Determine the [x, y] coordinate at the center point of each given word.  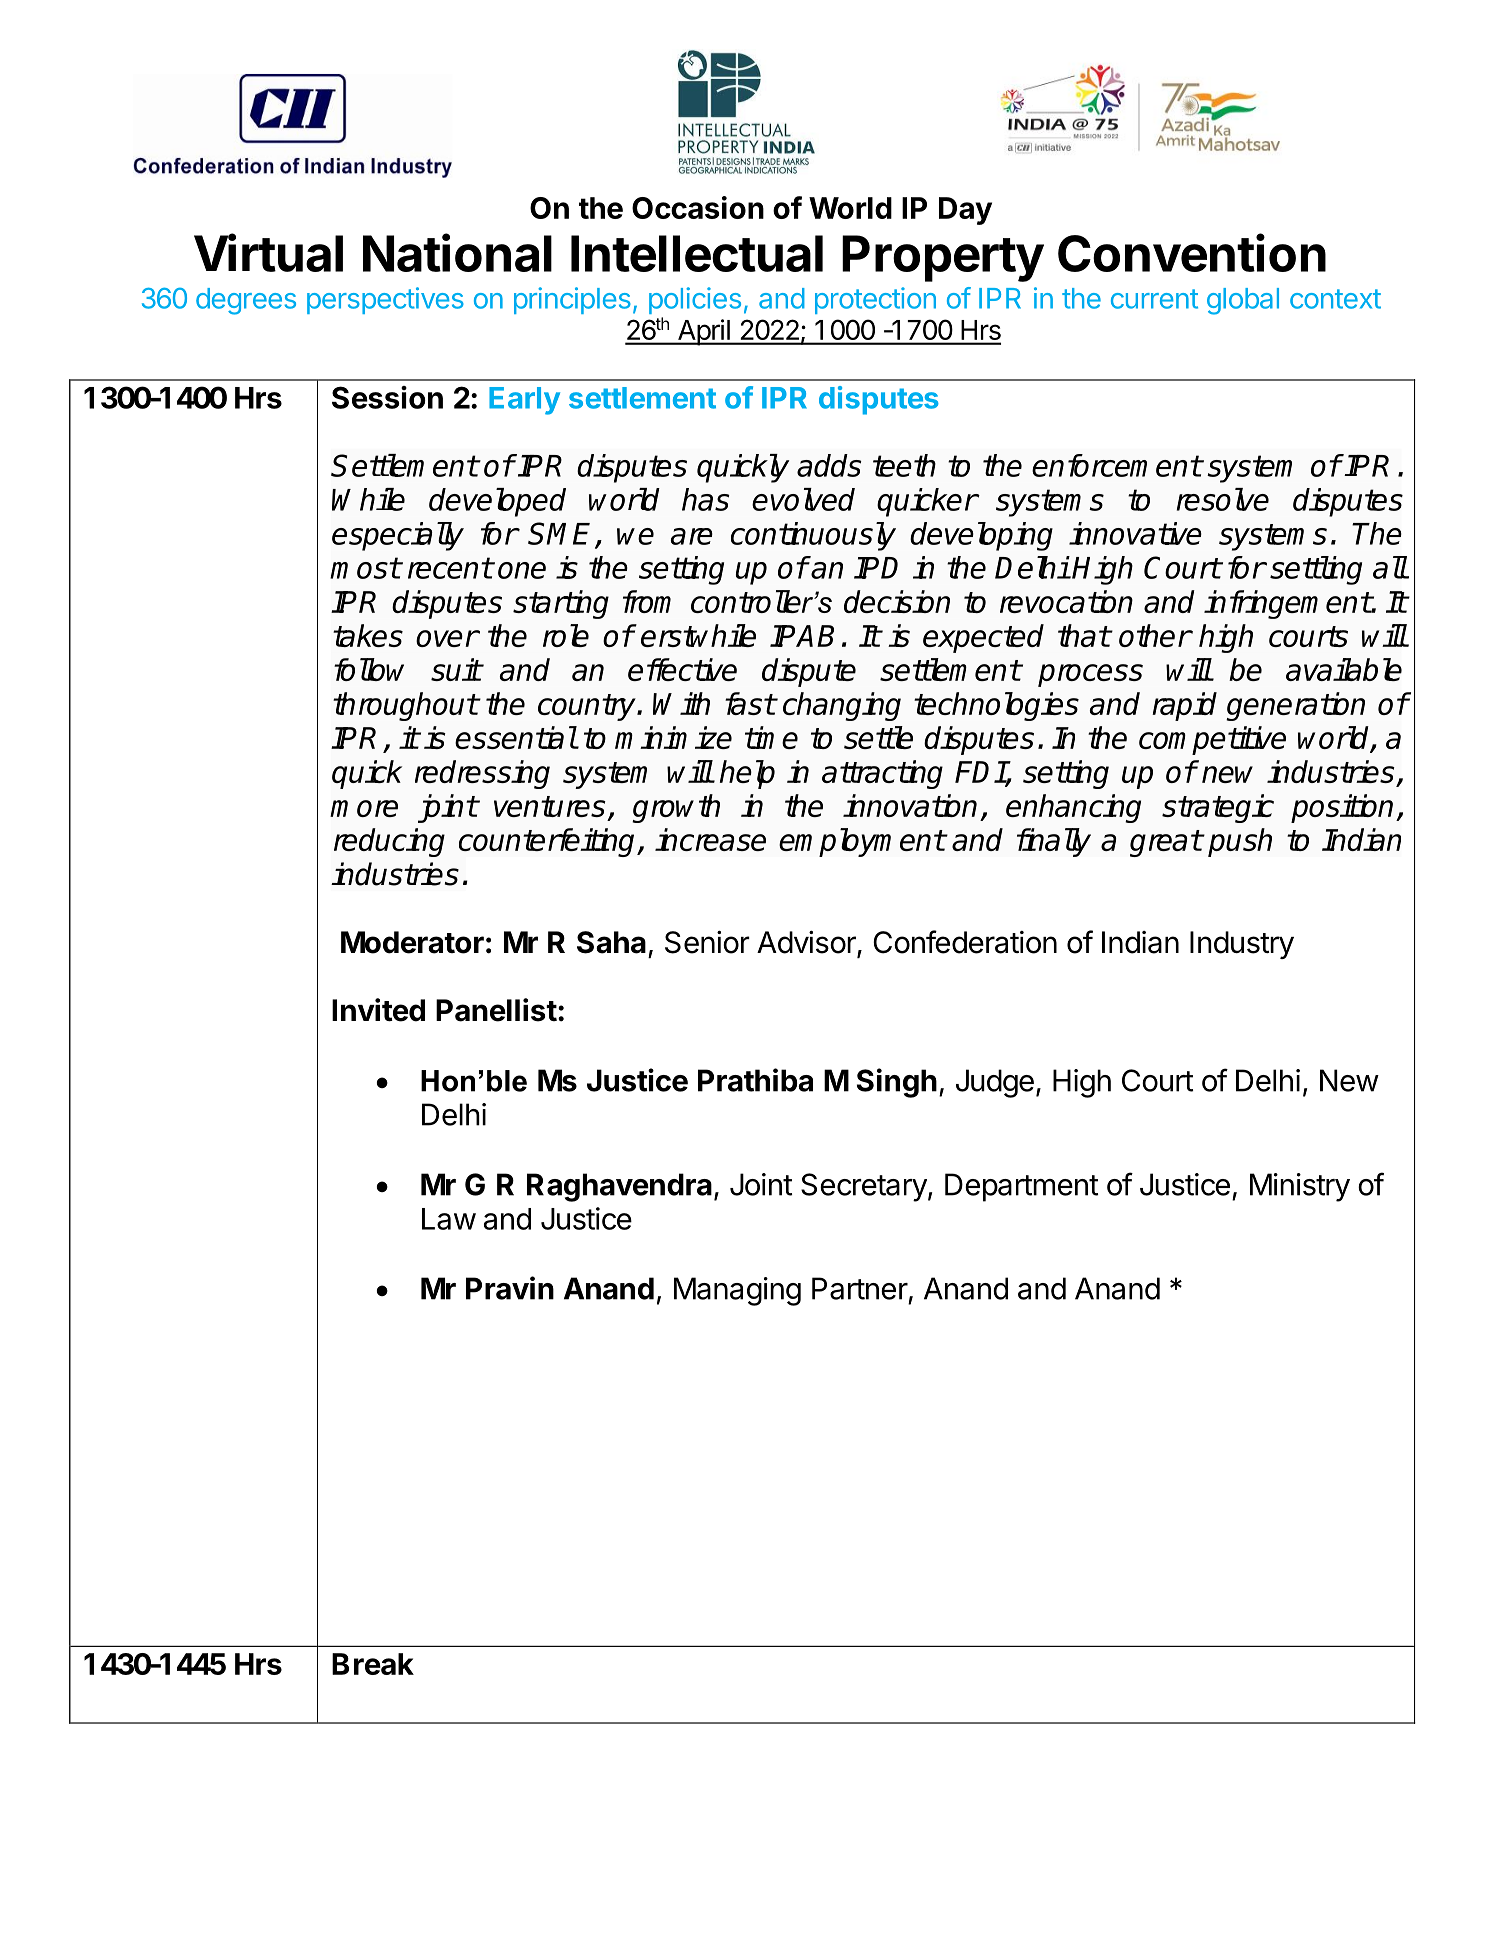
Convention [1192, 252]
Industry [1242, 945]
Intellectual [697, 253]
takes [368, 635]
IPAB [802, 636]
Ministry [1300, 1187]
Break [373, 1664]
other [1155, 635]
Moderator [412, 942]
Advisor [807, 943]
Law [449, 1219]
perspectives [385, 300]
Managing [737, 1291]
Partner [860, 1288]
